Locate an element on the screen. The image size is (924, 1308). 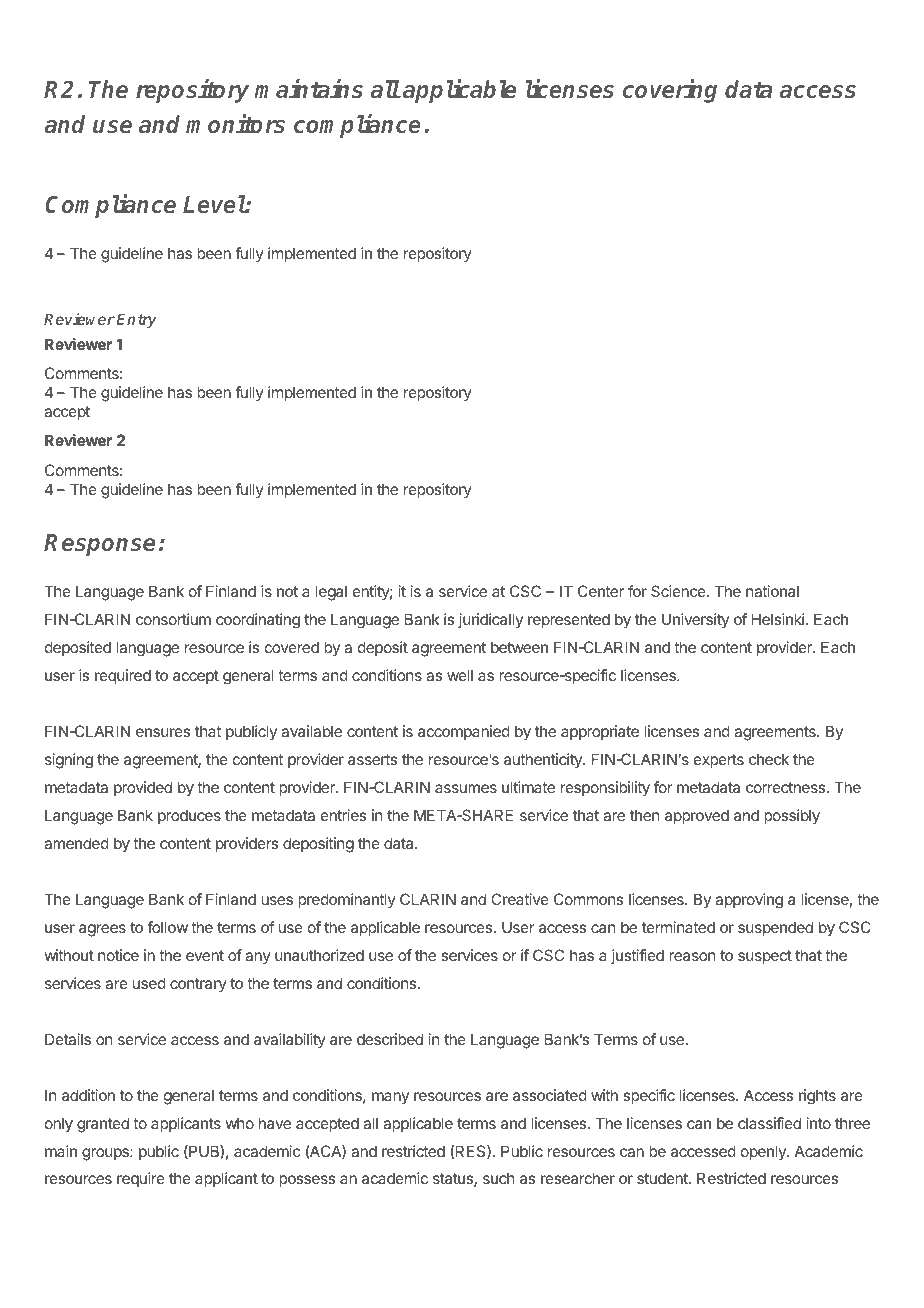
openly is located at coordinates (764, 1152).
